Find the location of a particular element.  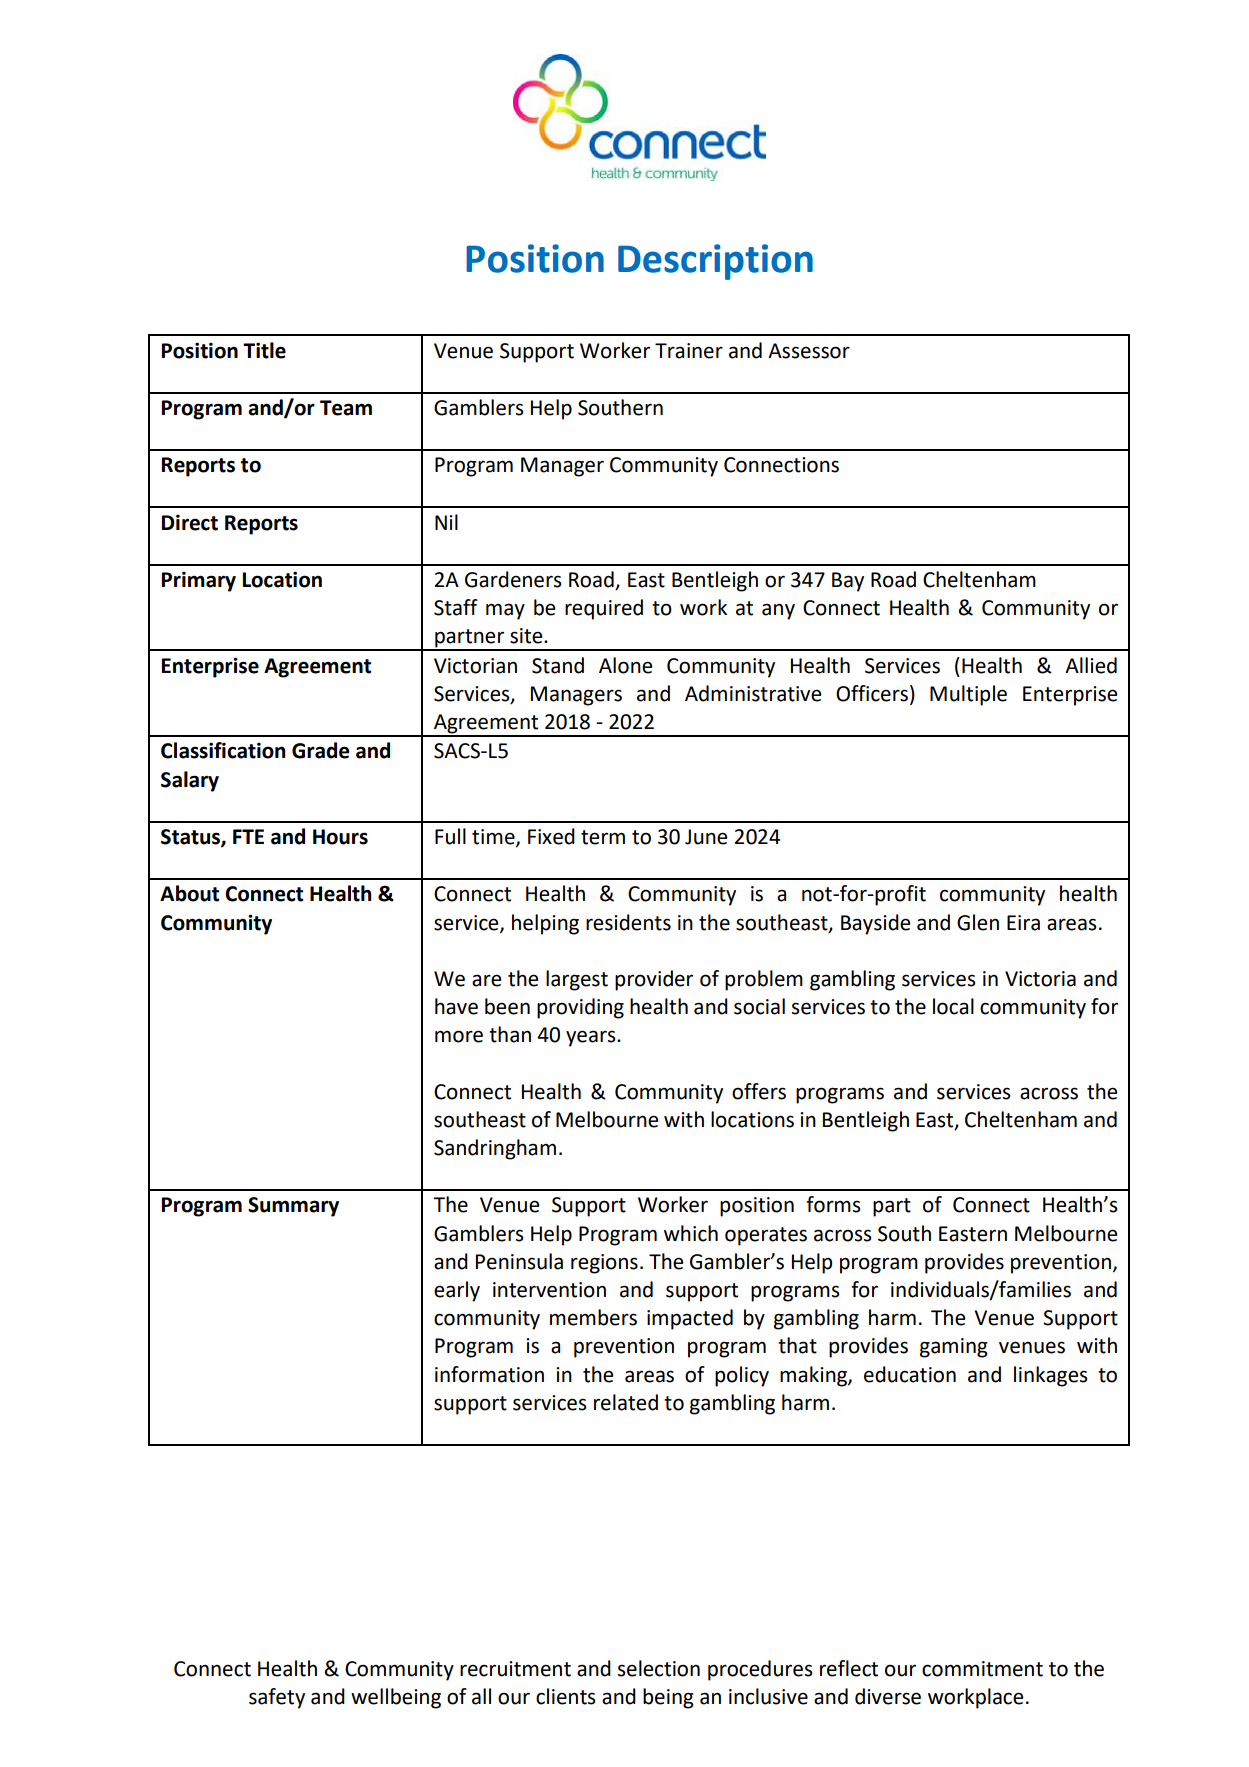

local is located at coordinates (953, 1006).
